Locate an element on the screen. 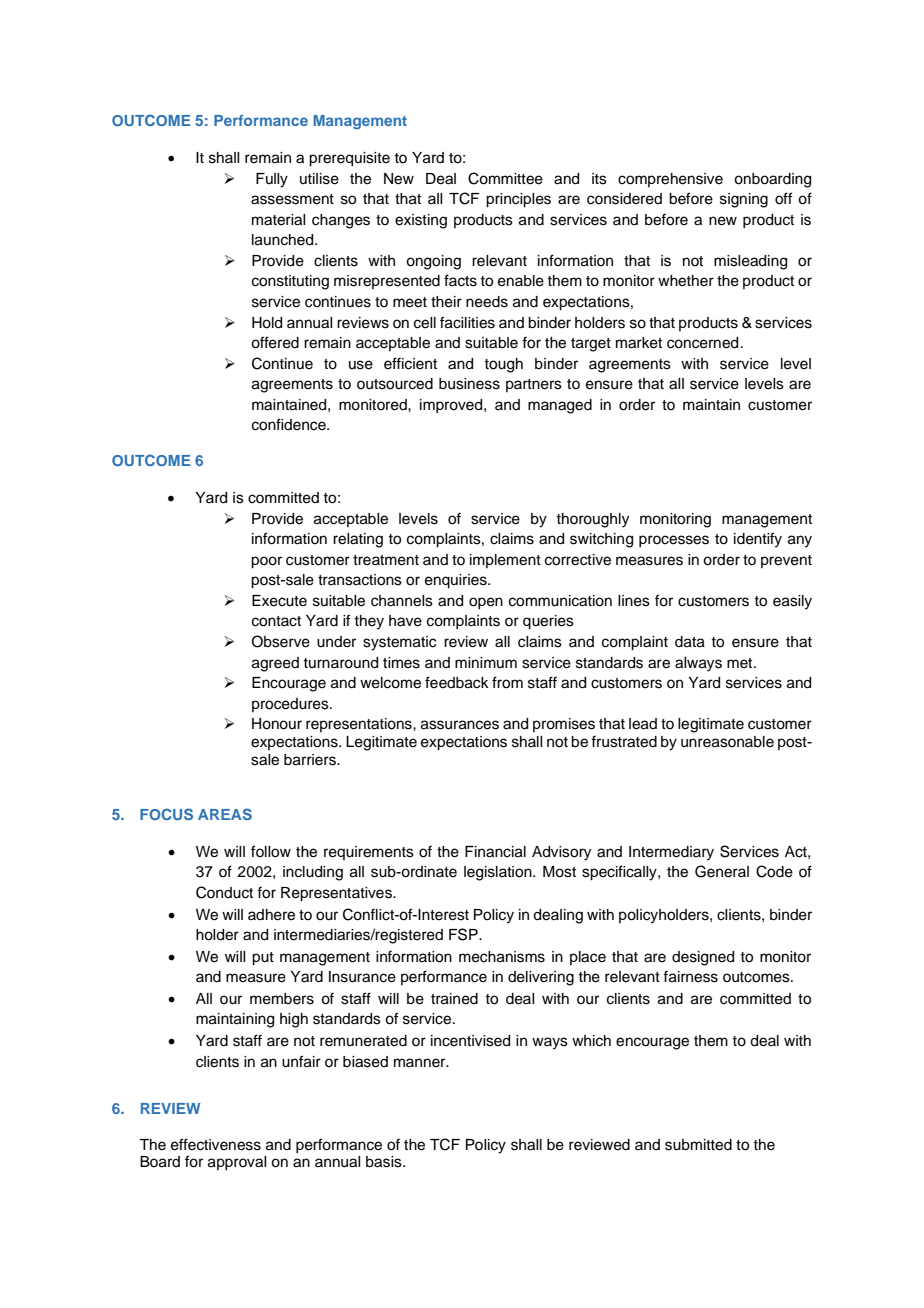 Image resolution: width=924 pixels, height=1308 pixels. poor is located at coordinates (266, 562).
